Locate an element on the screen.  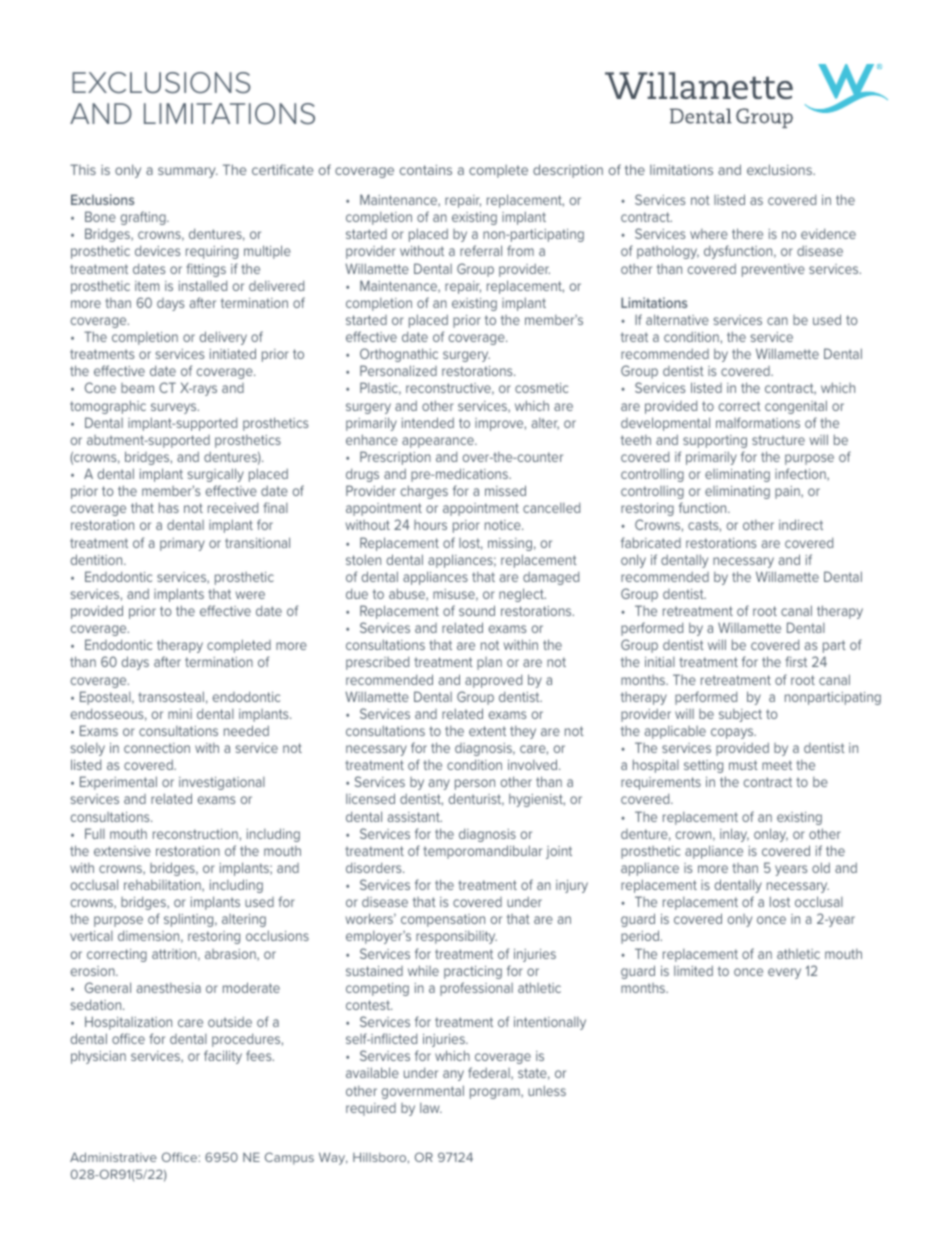
reconstruction is located at coordinates (195, 834).
